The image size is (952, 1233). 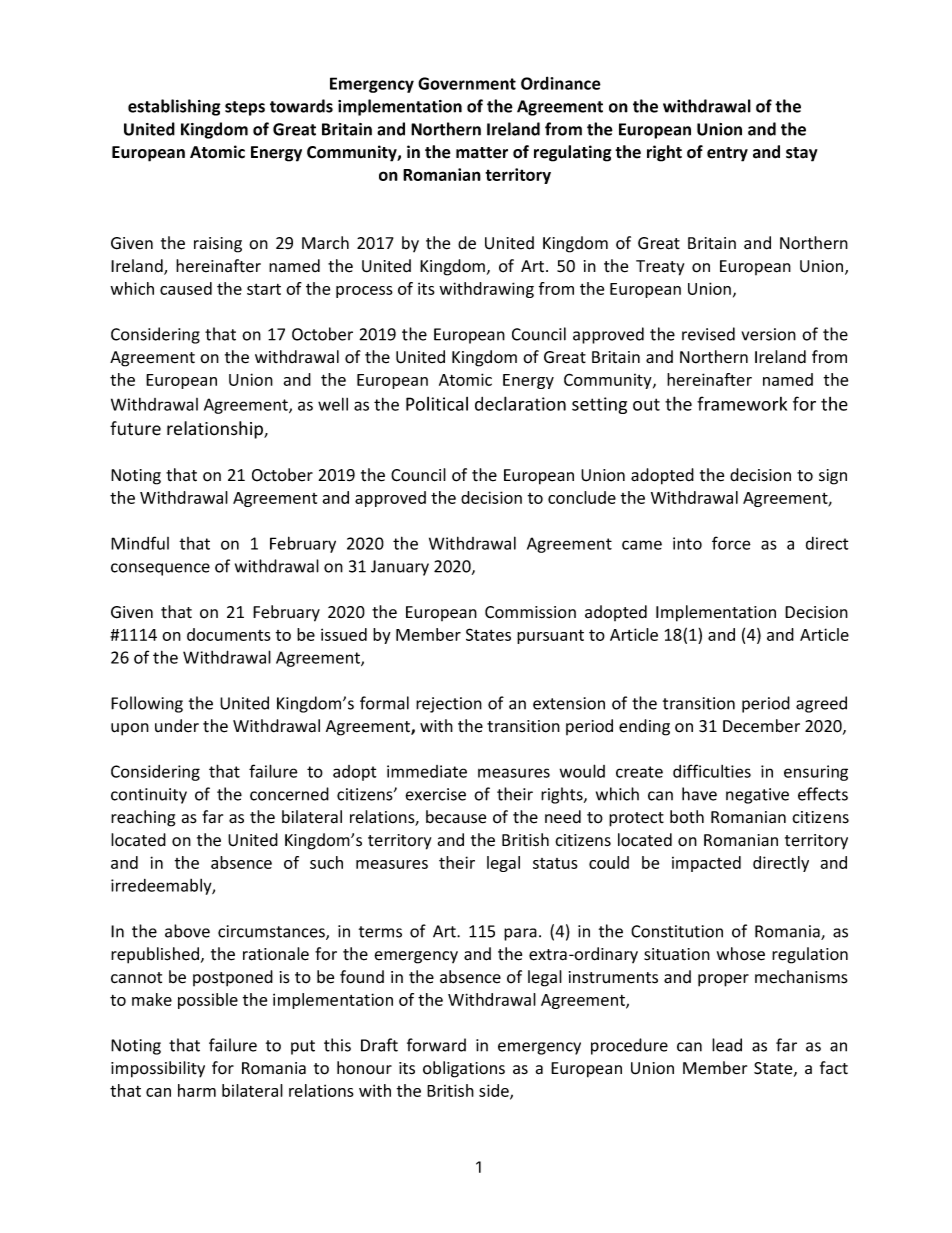 I want to click on steps, so click(x=245, y=108).
